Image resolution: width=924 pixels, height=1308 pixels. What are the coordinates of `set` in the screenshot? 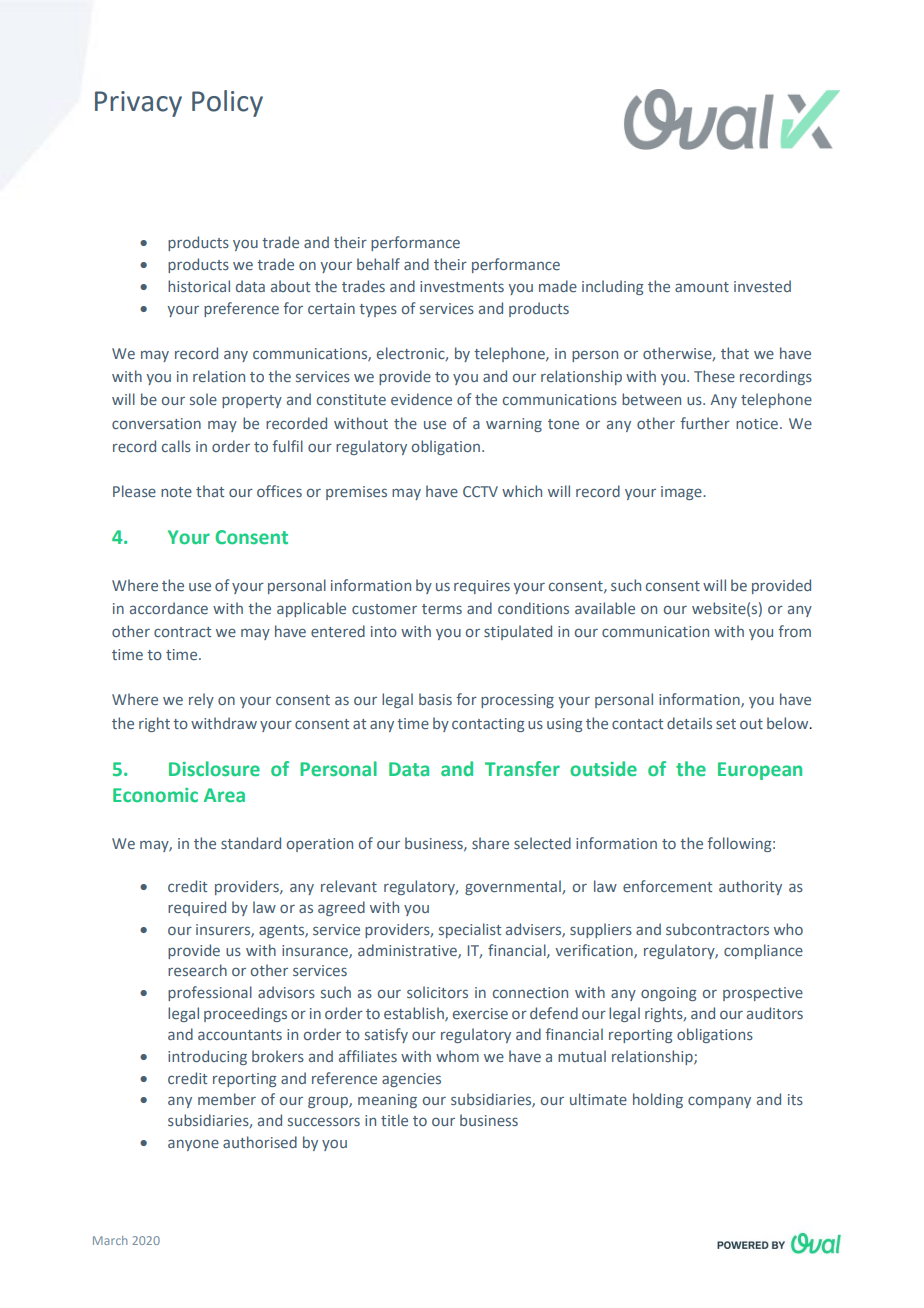 It's located at (726, 724).
